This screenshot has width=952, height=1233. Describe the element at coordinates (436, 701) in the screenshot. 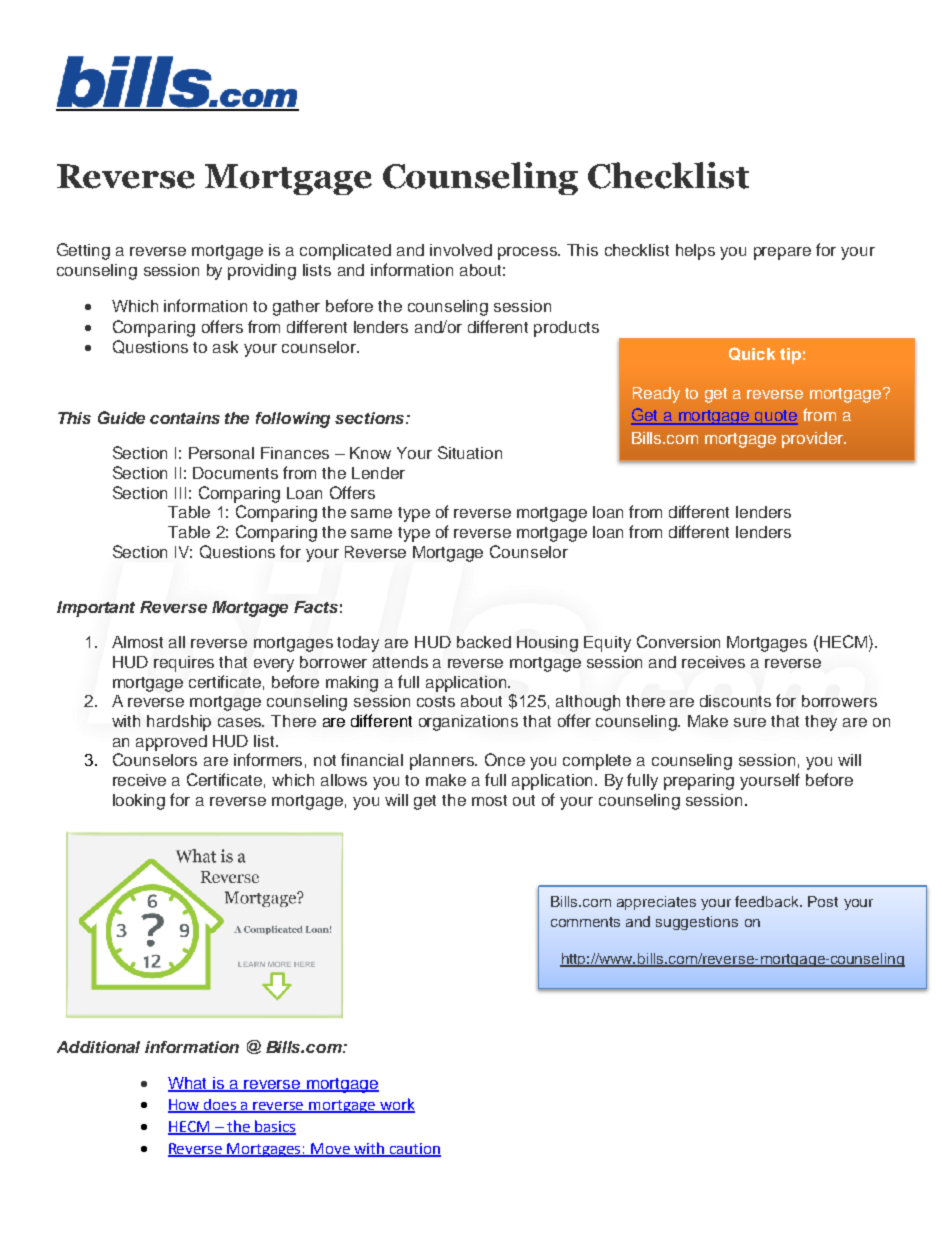

I see `costs` at that location.
